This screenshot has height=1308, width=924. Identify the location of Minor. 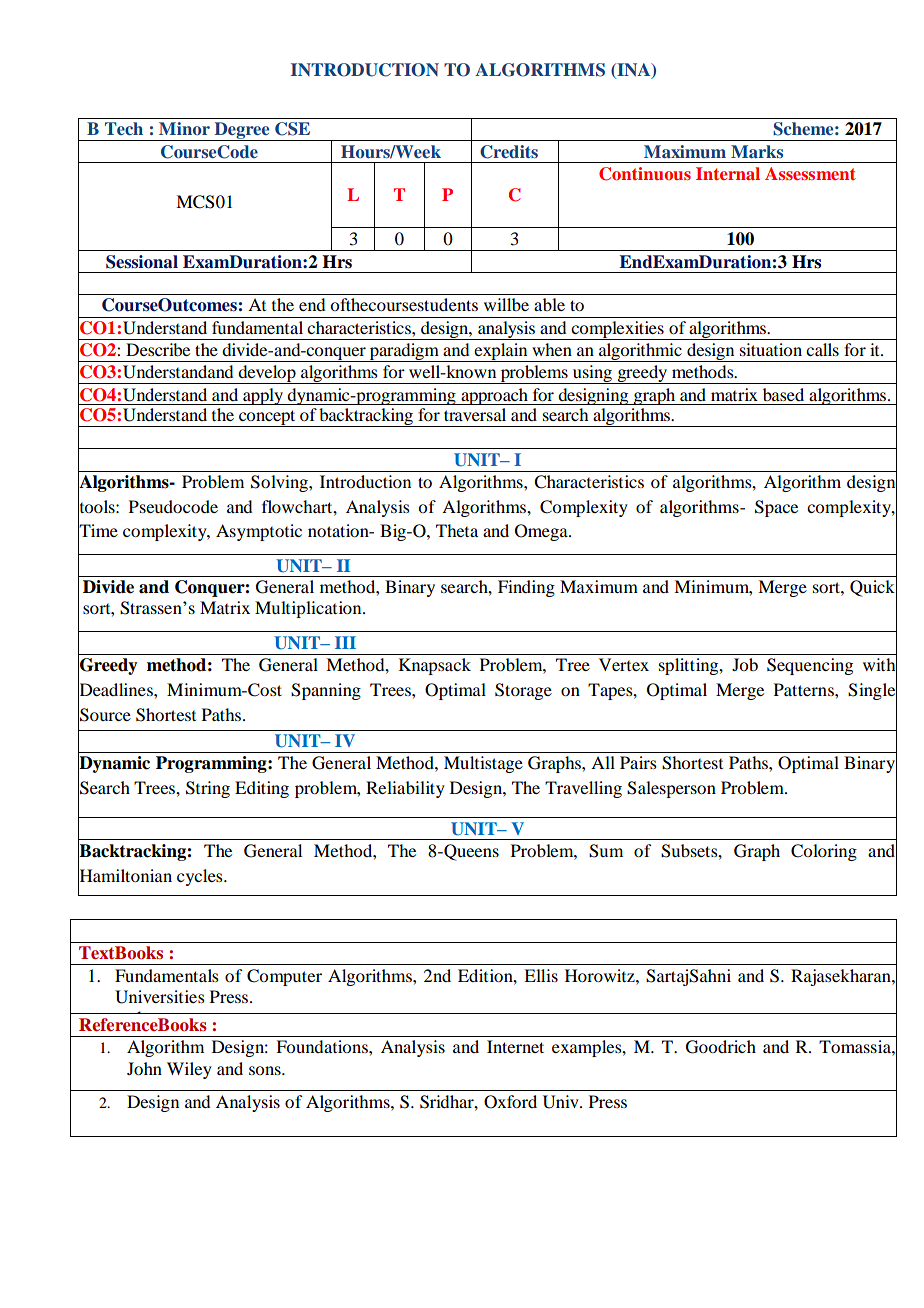
(184, 128).
